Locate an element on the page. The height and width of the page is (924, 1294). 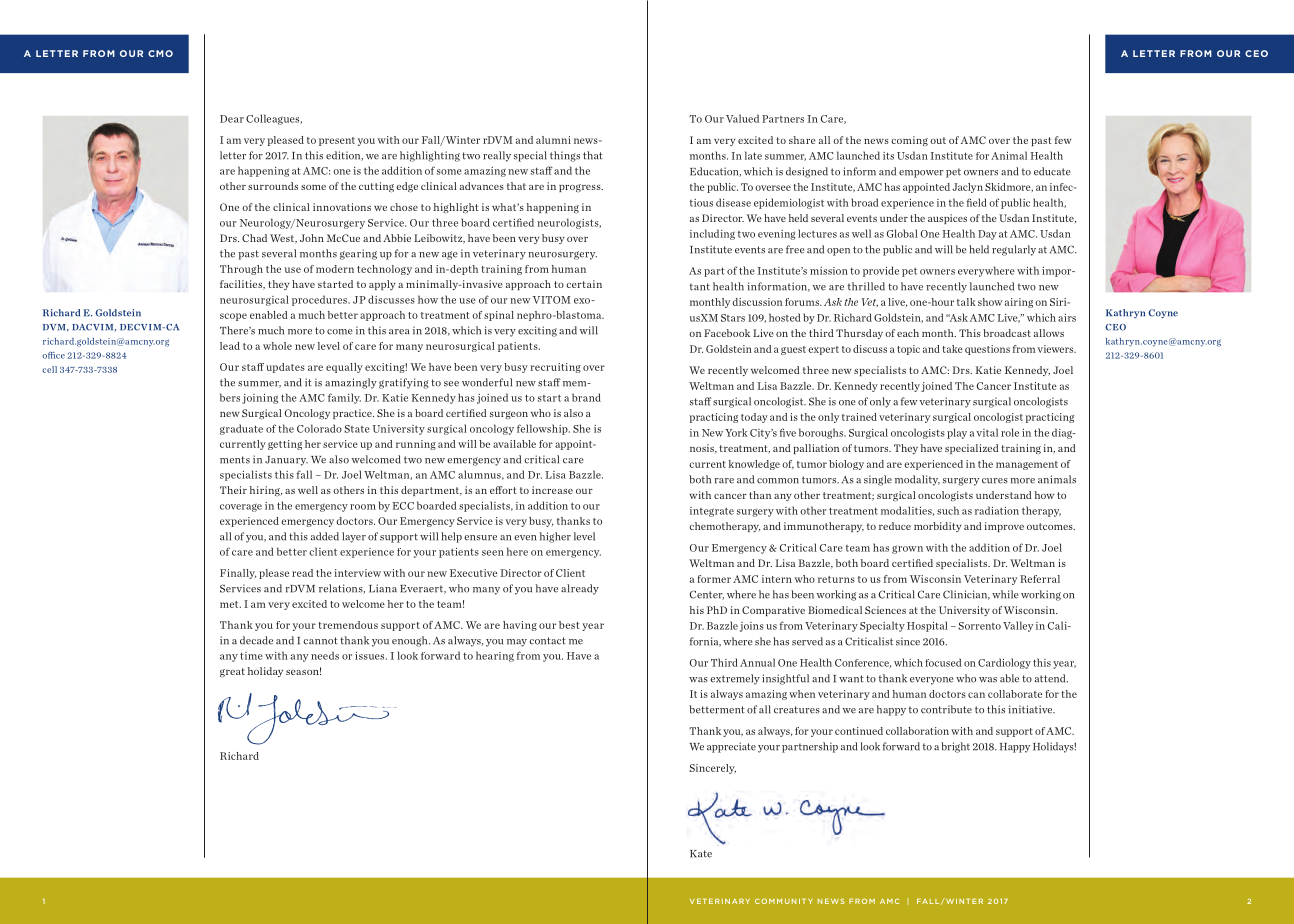
contact is located at coordinates (547, 641).
